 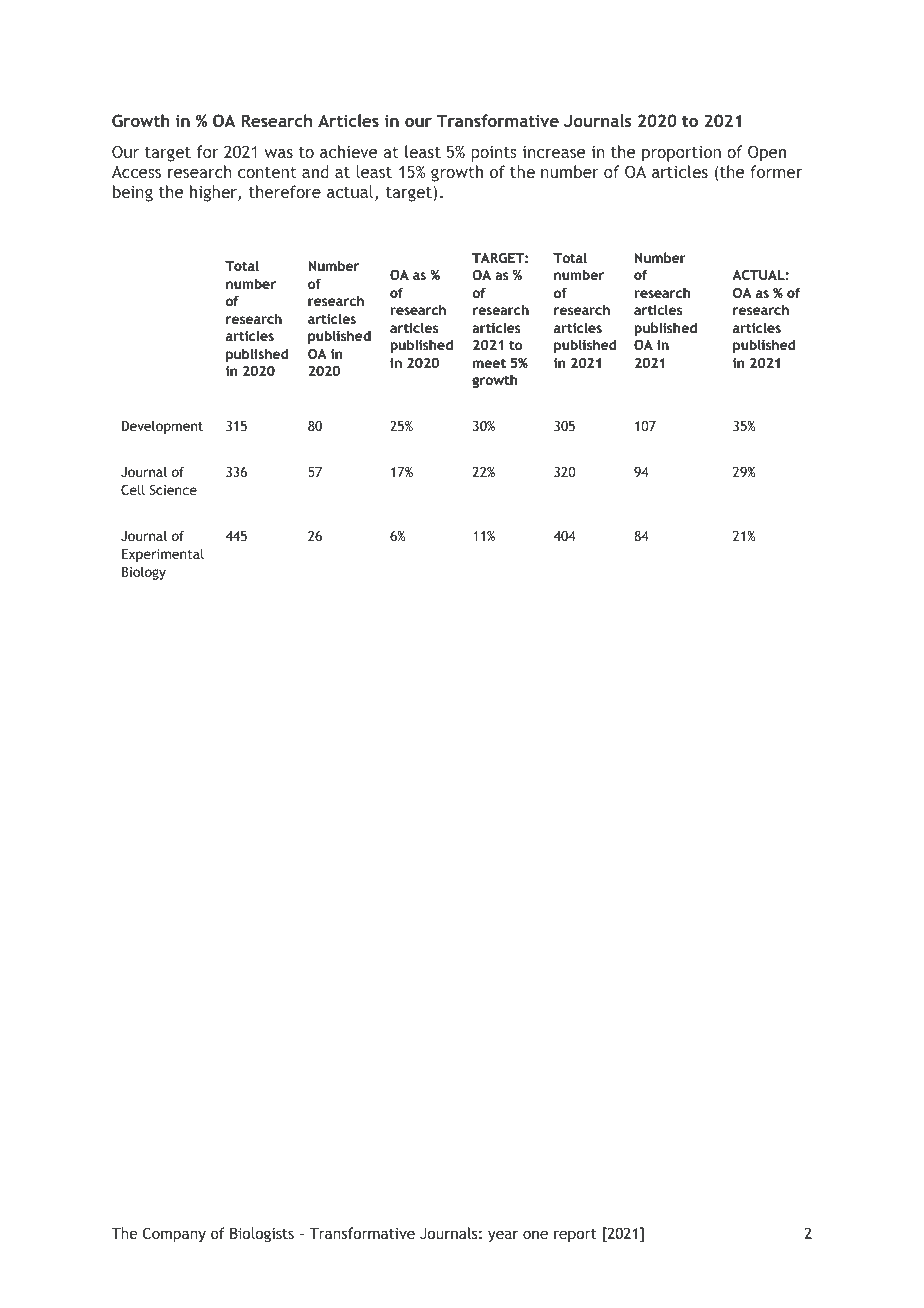 I want to click on former, so click(x=776, y=171).
